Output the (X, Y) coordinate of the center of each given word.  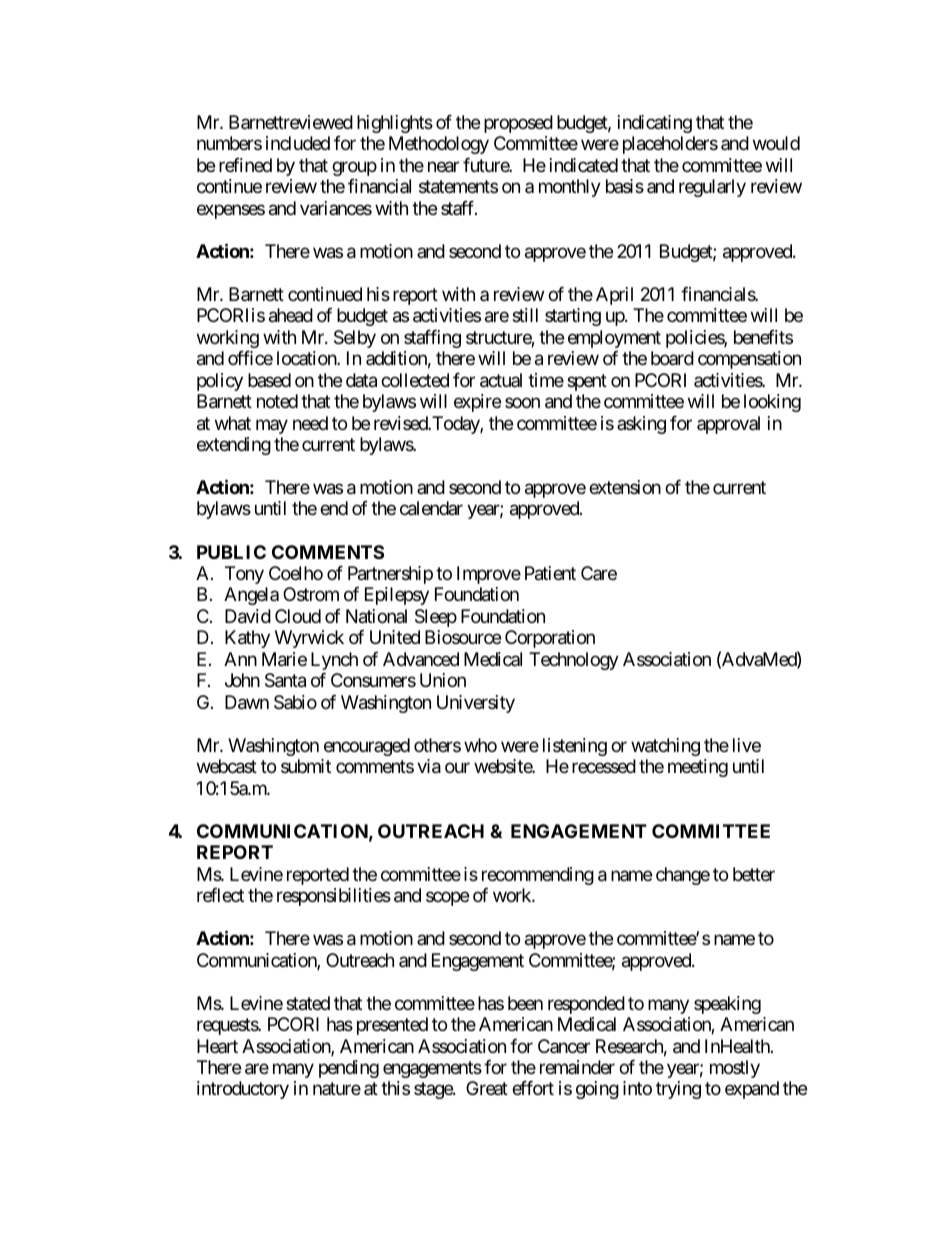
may (272, 426)
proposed (518, 124)
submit (306, 766)
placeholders (670, 145)
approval (728, 425)
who (480, 745)
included (298, 143)
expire (477, 403)
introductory (243, 1090)
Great (487, 1088)
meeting (698, 768)
